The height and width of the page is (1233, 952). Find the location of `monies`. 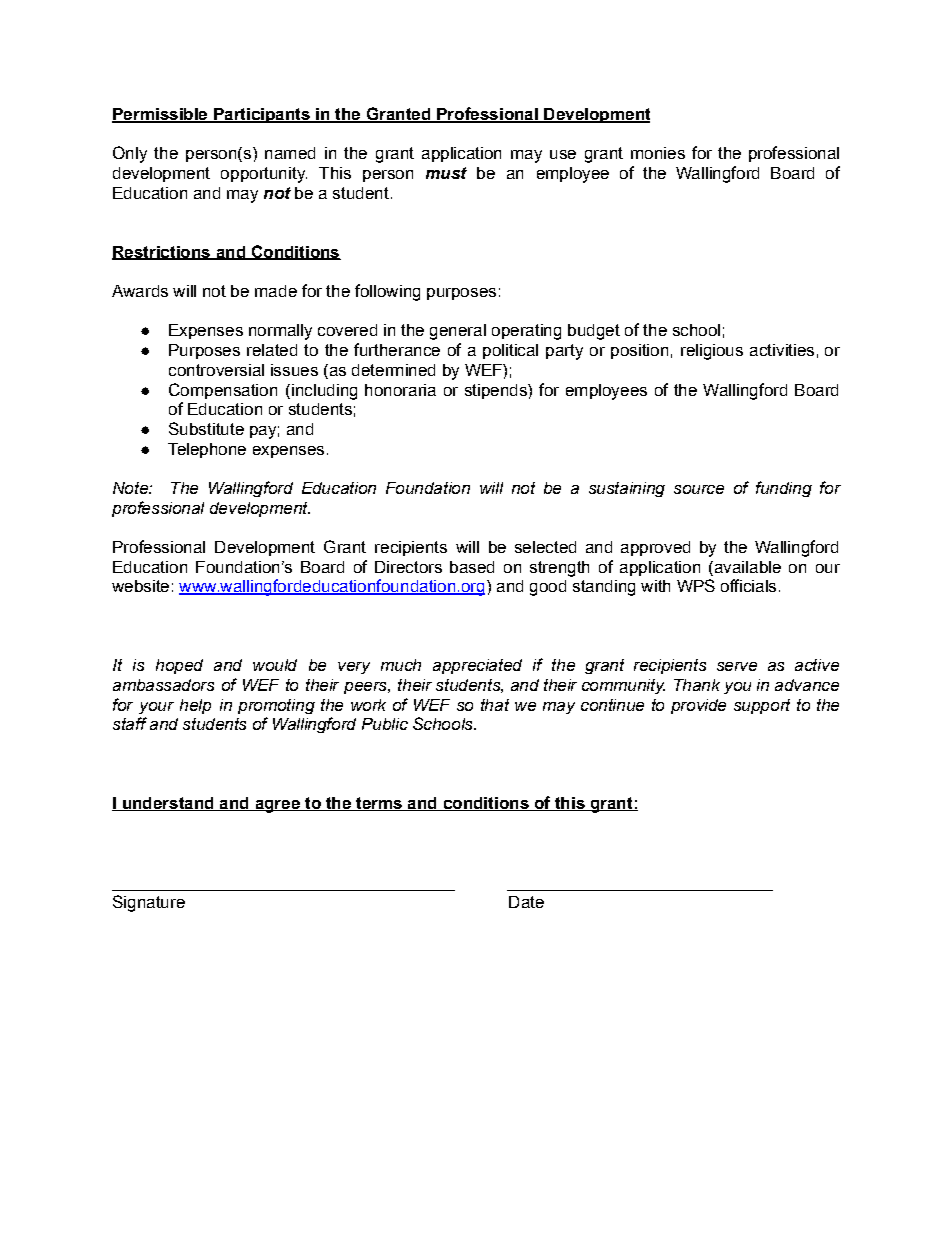

monies is located at coordinates (658, 153).
